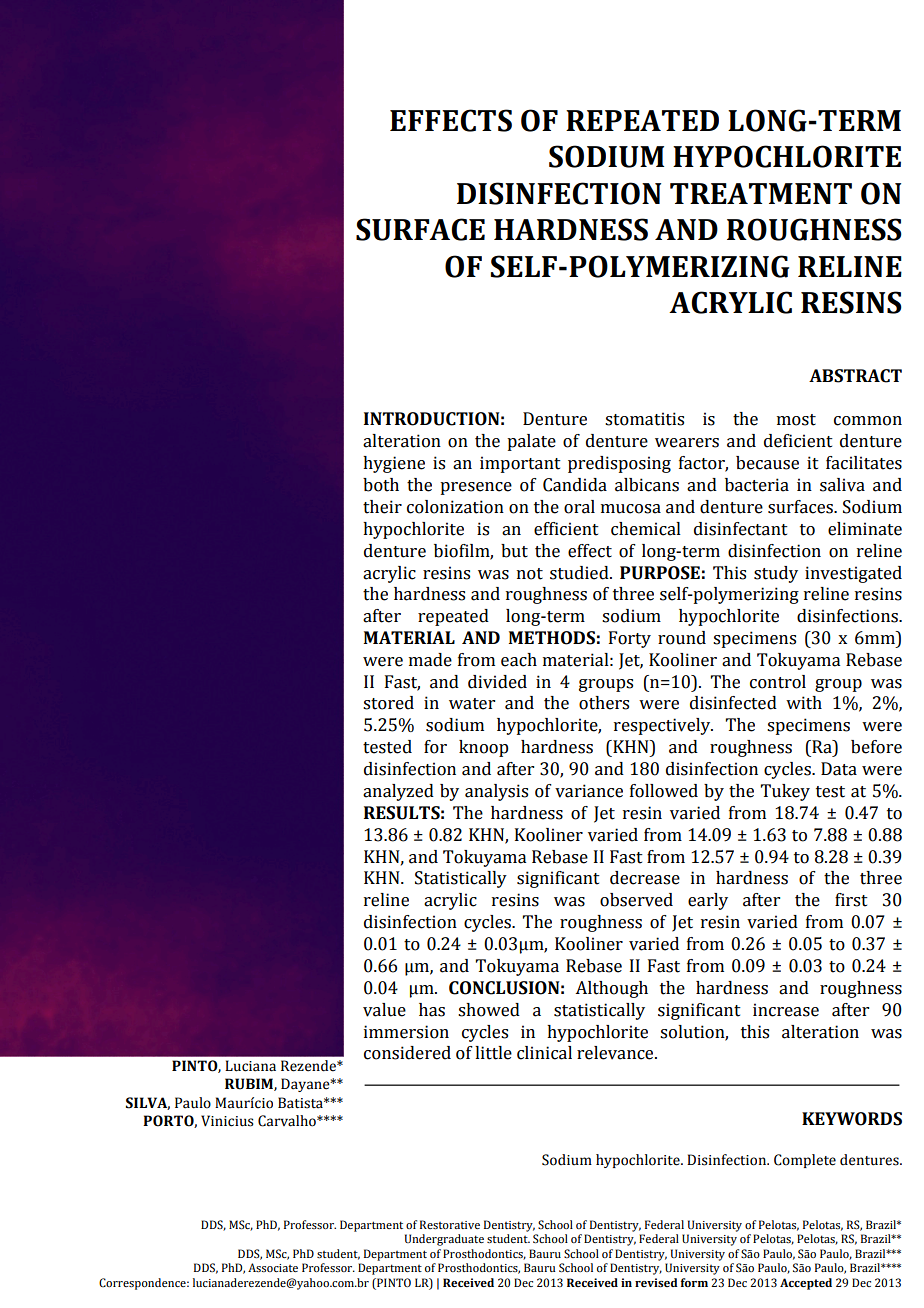  Describe the element at coordinates (876, 747) in the screenshot. I see `before` at that location.
